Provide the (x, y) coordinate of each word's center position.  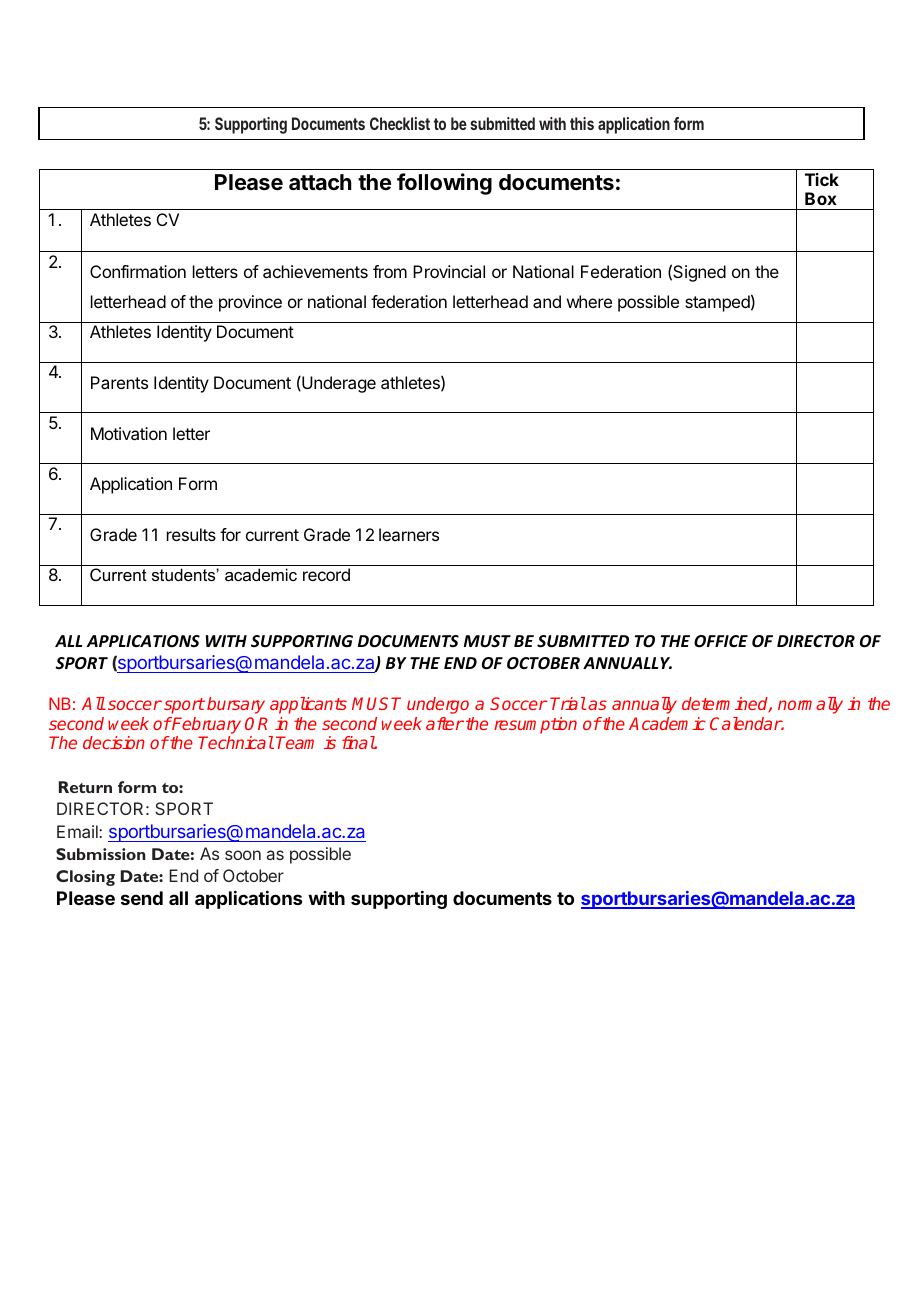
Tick (822, 179)
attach (320, 182)
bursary (236, 705)
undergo (438, 705)
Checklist (400, 123)
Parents (119, 382)
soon (243, 855)
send (142, 898)
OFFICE (721, 641)
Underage (338, 384)
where (589, 301)
